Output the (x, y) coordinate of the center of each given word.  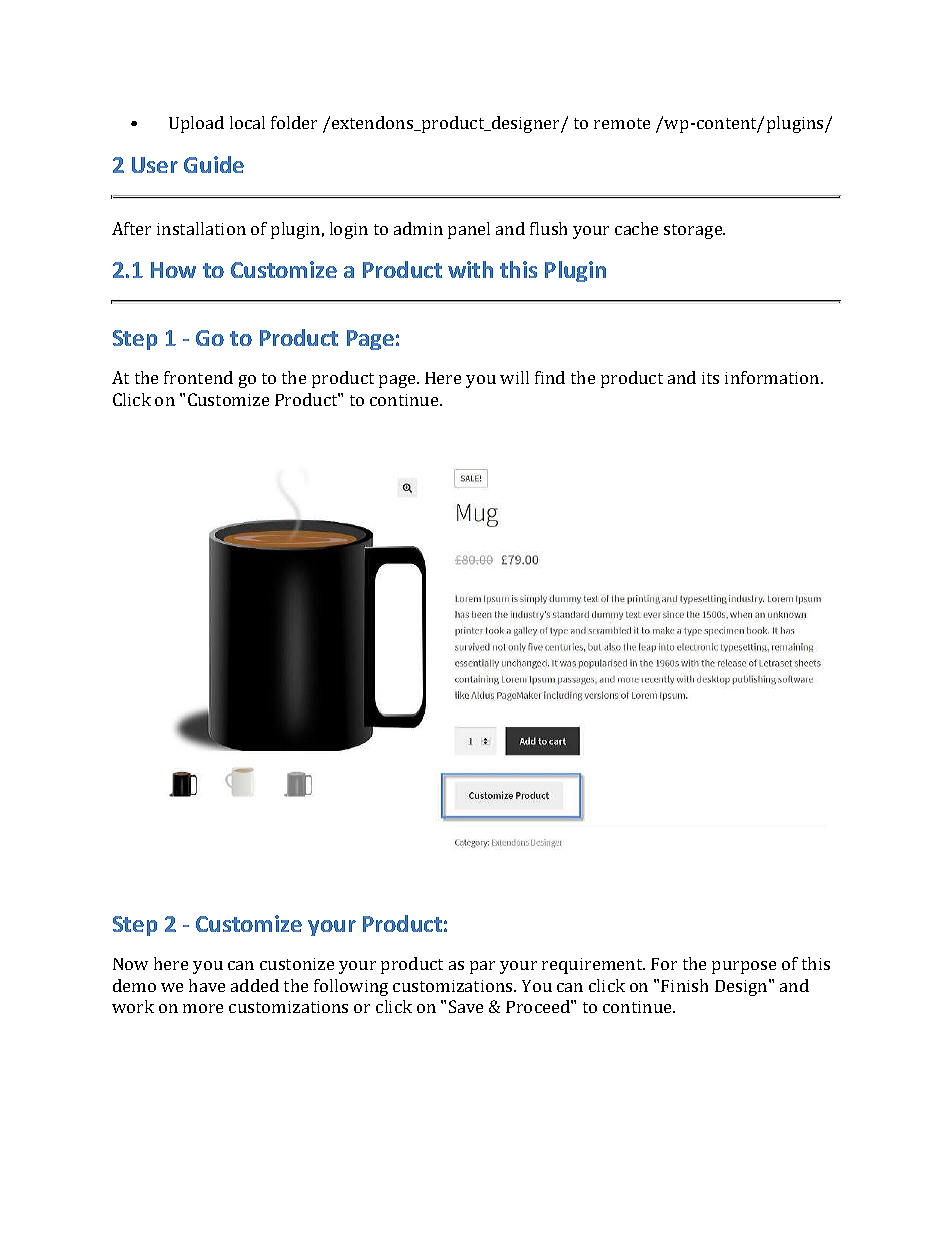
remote (622, 123)
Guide (214, 164)
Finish (684, 985)
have (207, 985)
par (482, 967)
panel (469, 230)
